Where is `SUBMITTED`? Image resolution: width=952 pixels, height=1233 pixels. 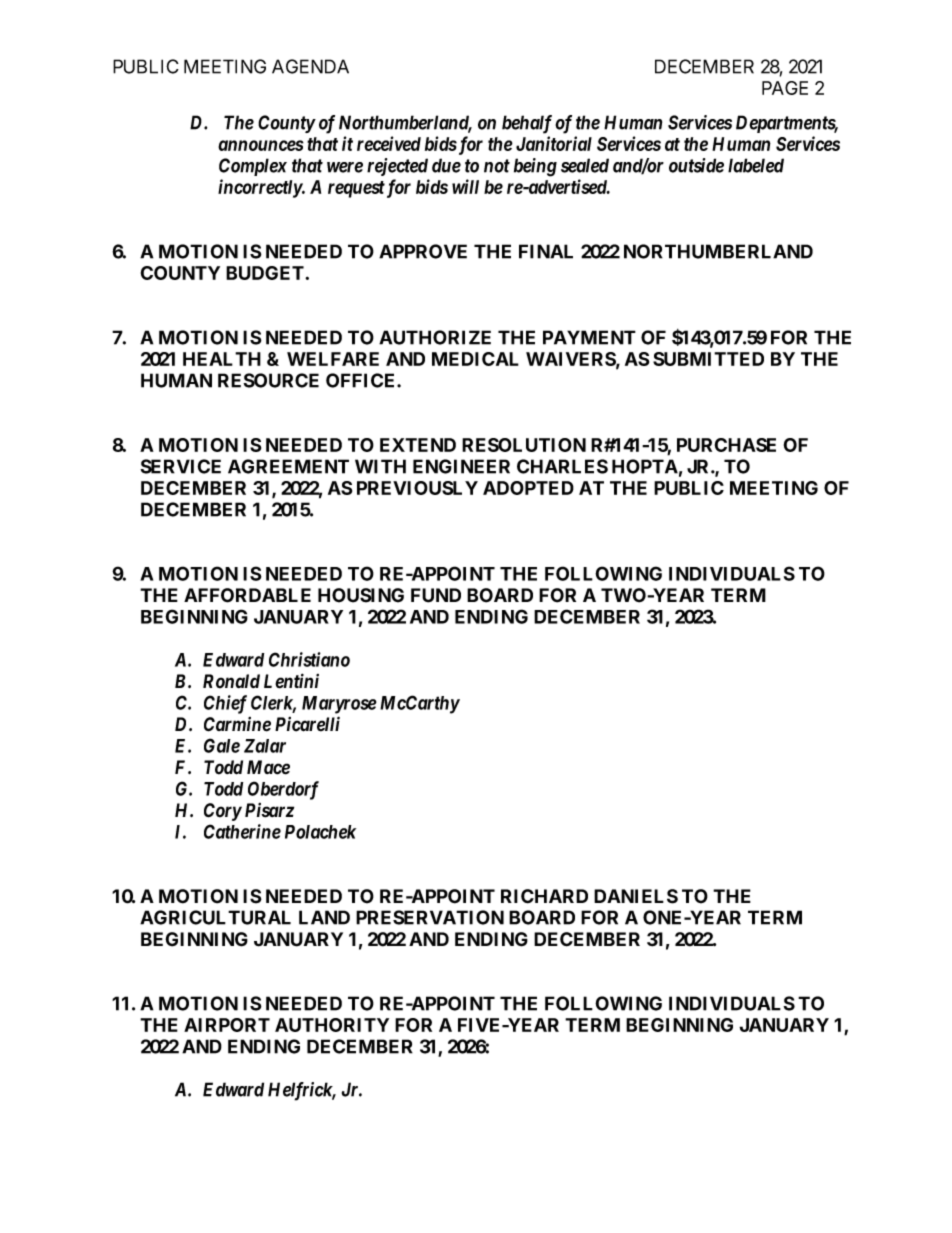 SUBMITTED is located at coordinates (708, 359).
